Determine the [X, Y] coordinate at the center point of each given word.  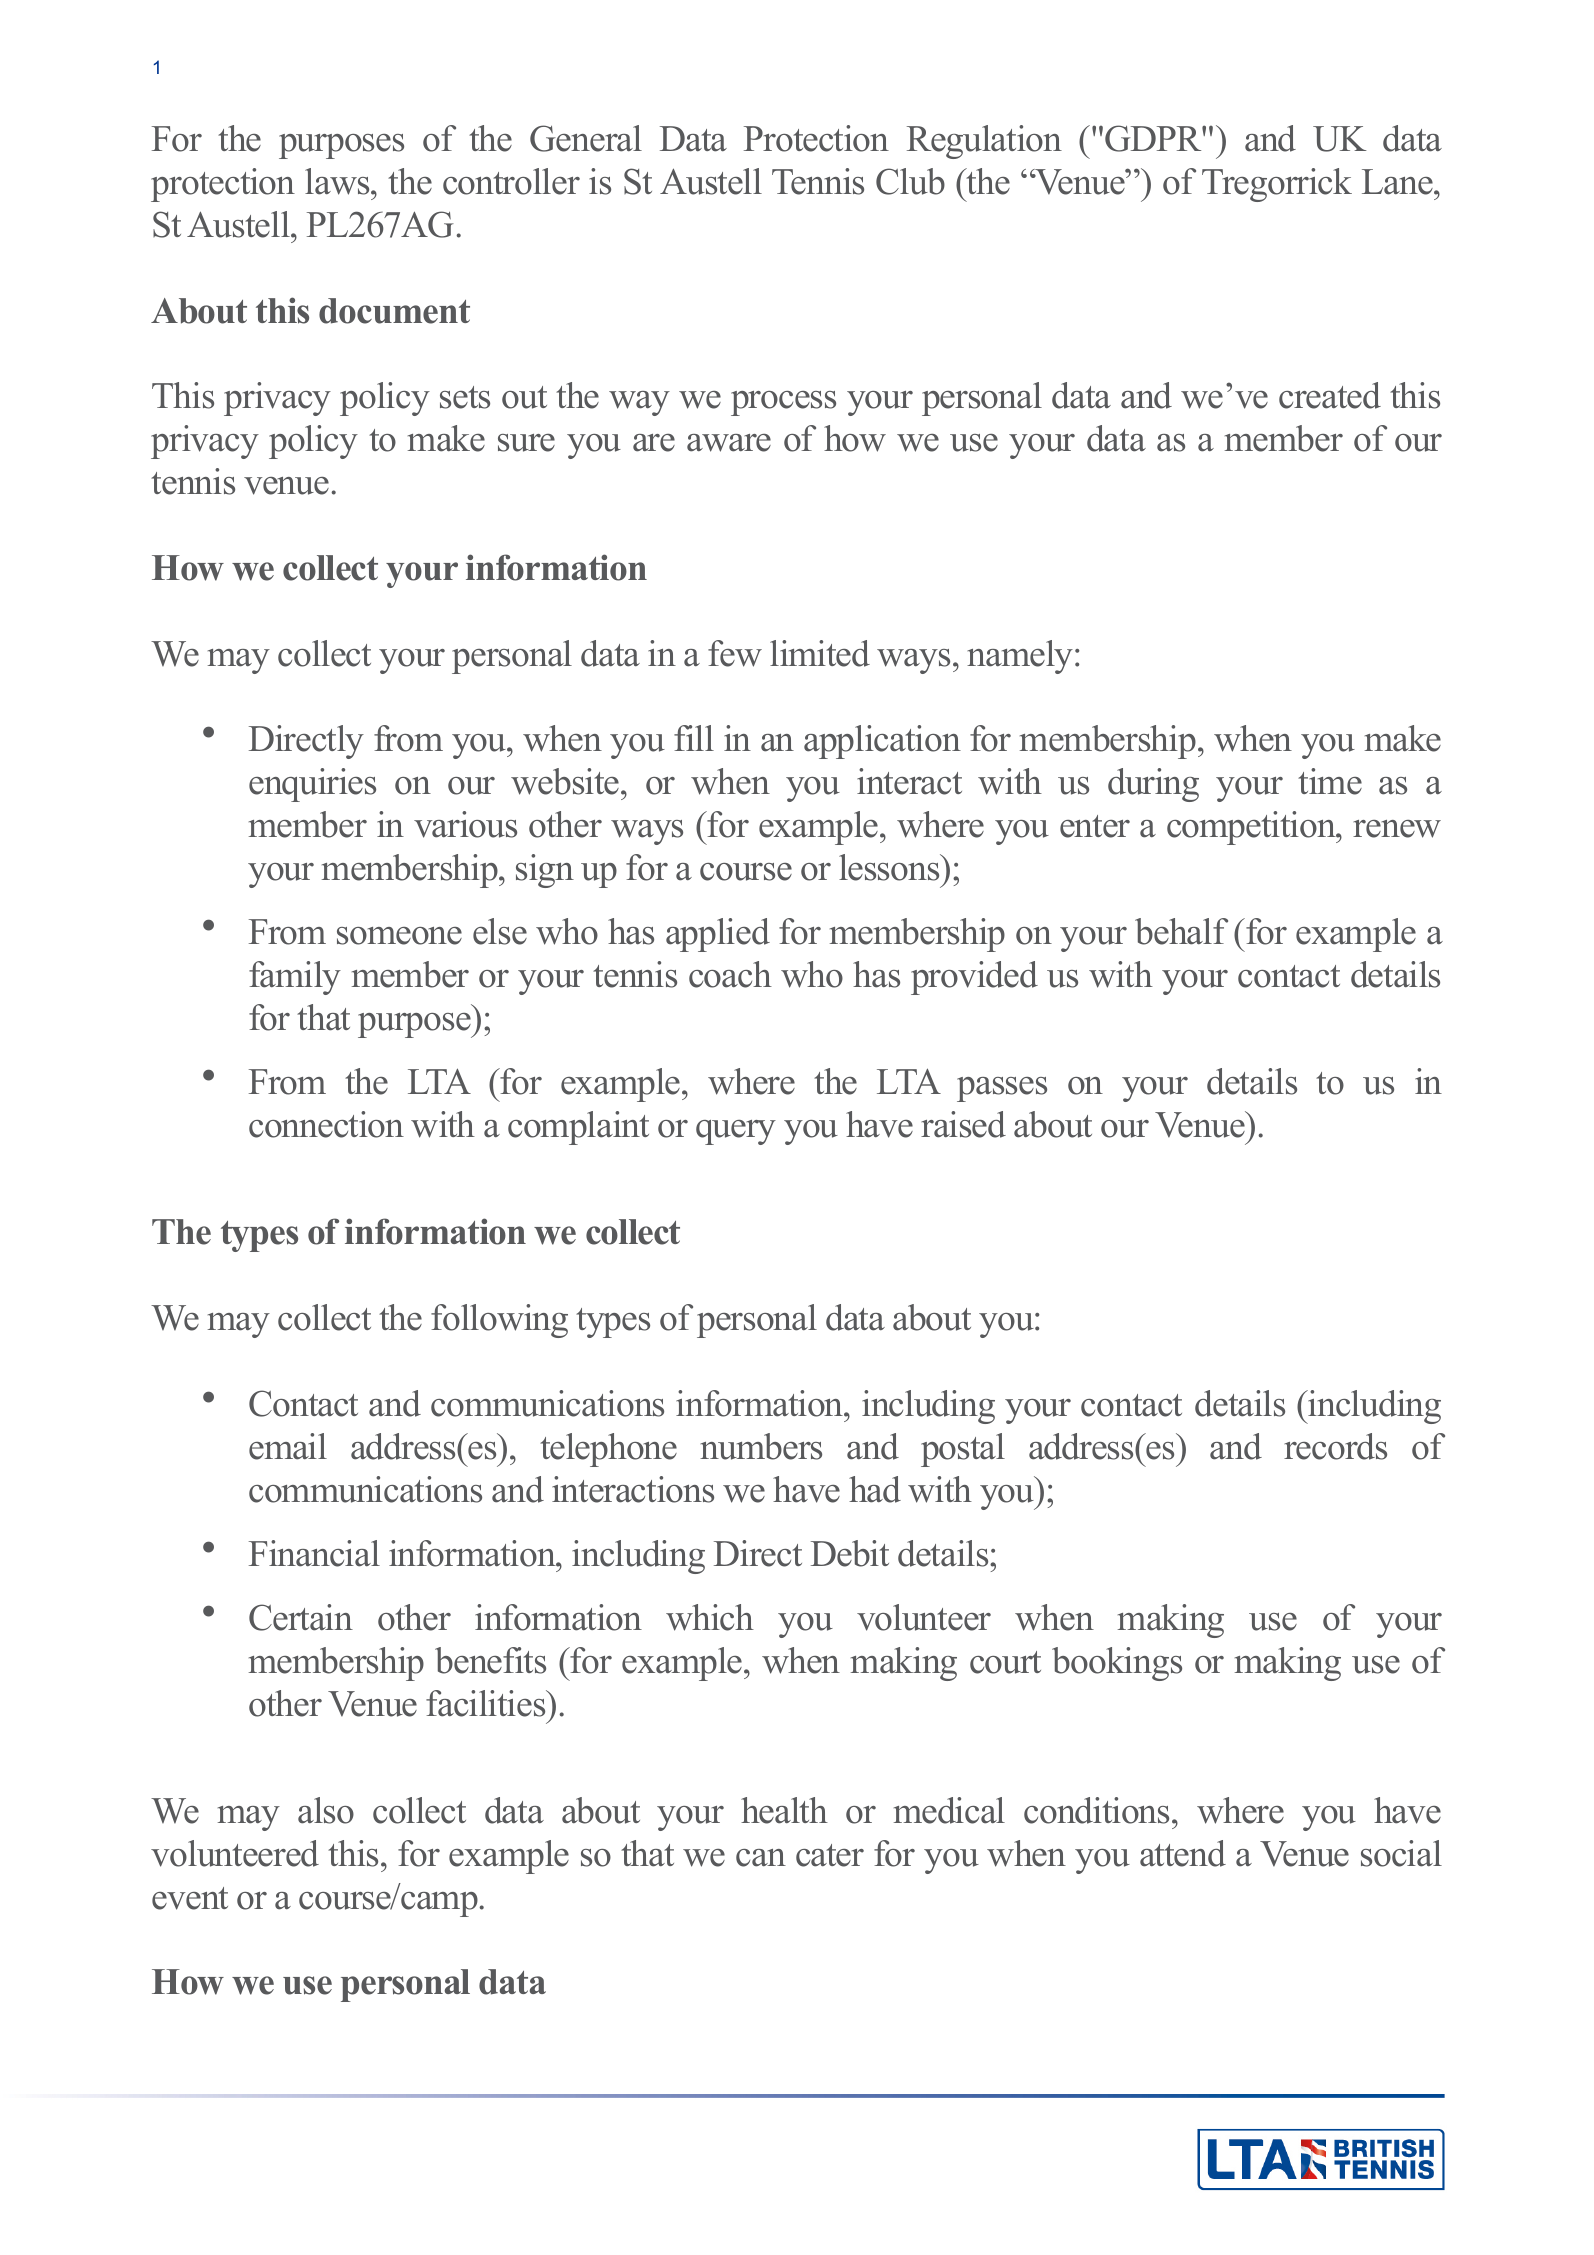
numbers [761, 1446]
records [1335, 1446]
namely [1021, 657]
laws [338, 181]
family [295, 978]
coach [730, 974]
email [288, 1446]
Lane [1398, 182]
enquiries [312, 785]
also [326, 1810]
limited [820, 653]
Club [910, 181]
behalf [1181, 931]
